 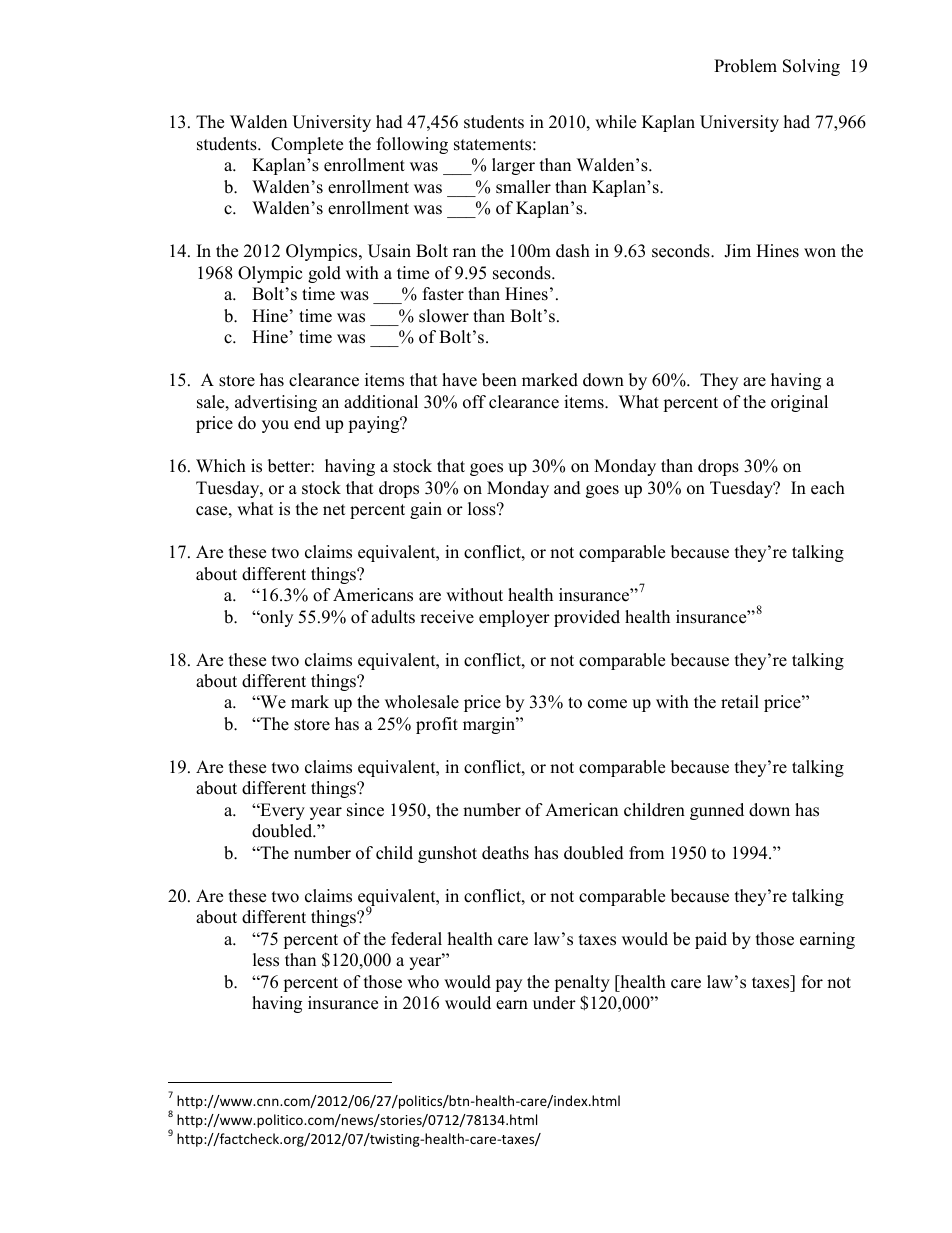 I want to click on each, so click(x=828, y=488).
